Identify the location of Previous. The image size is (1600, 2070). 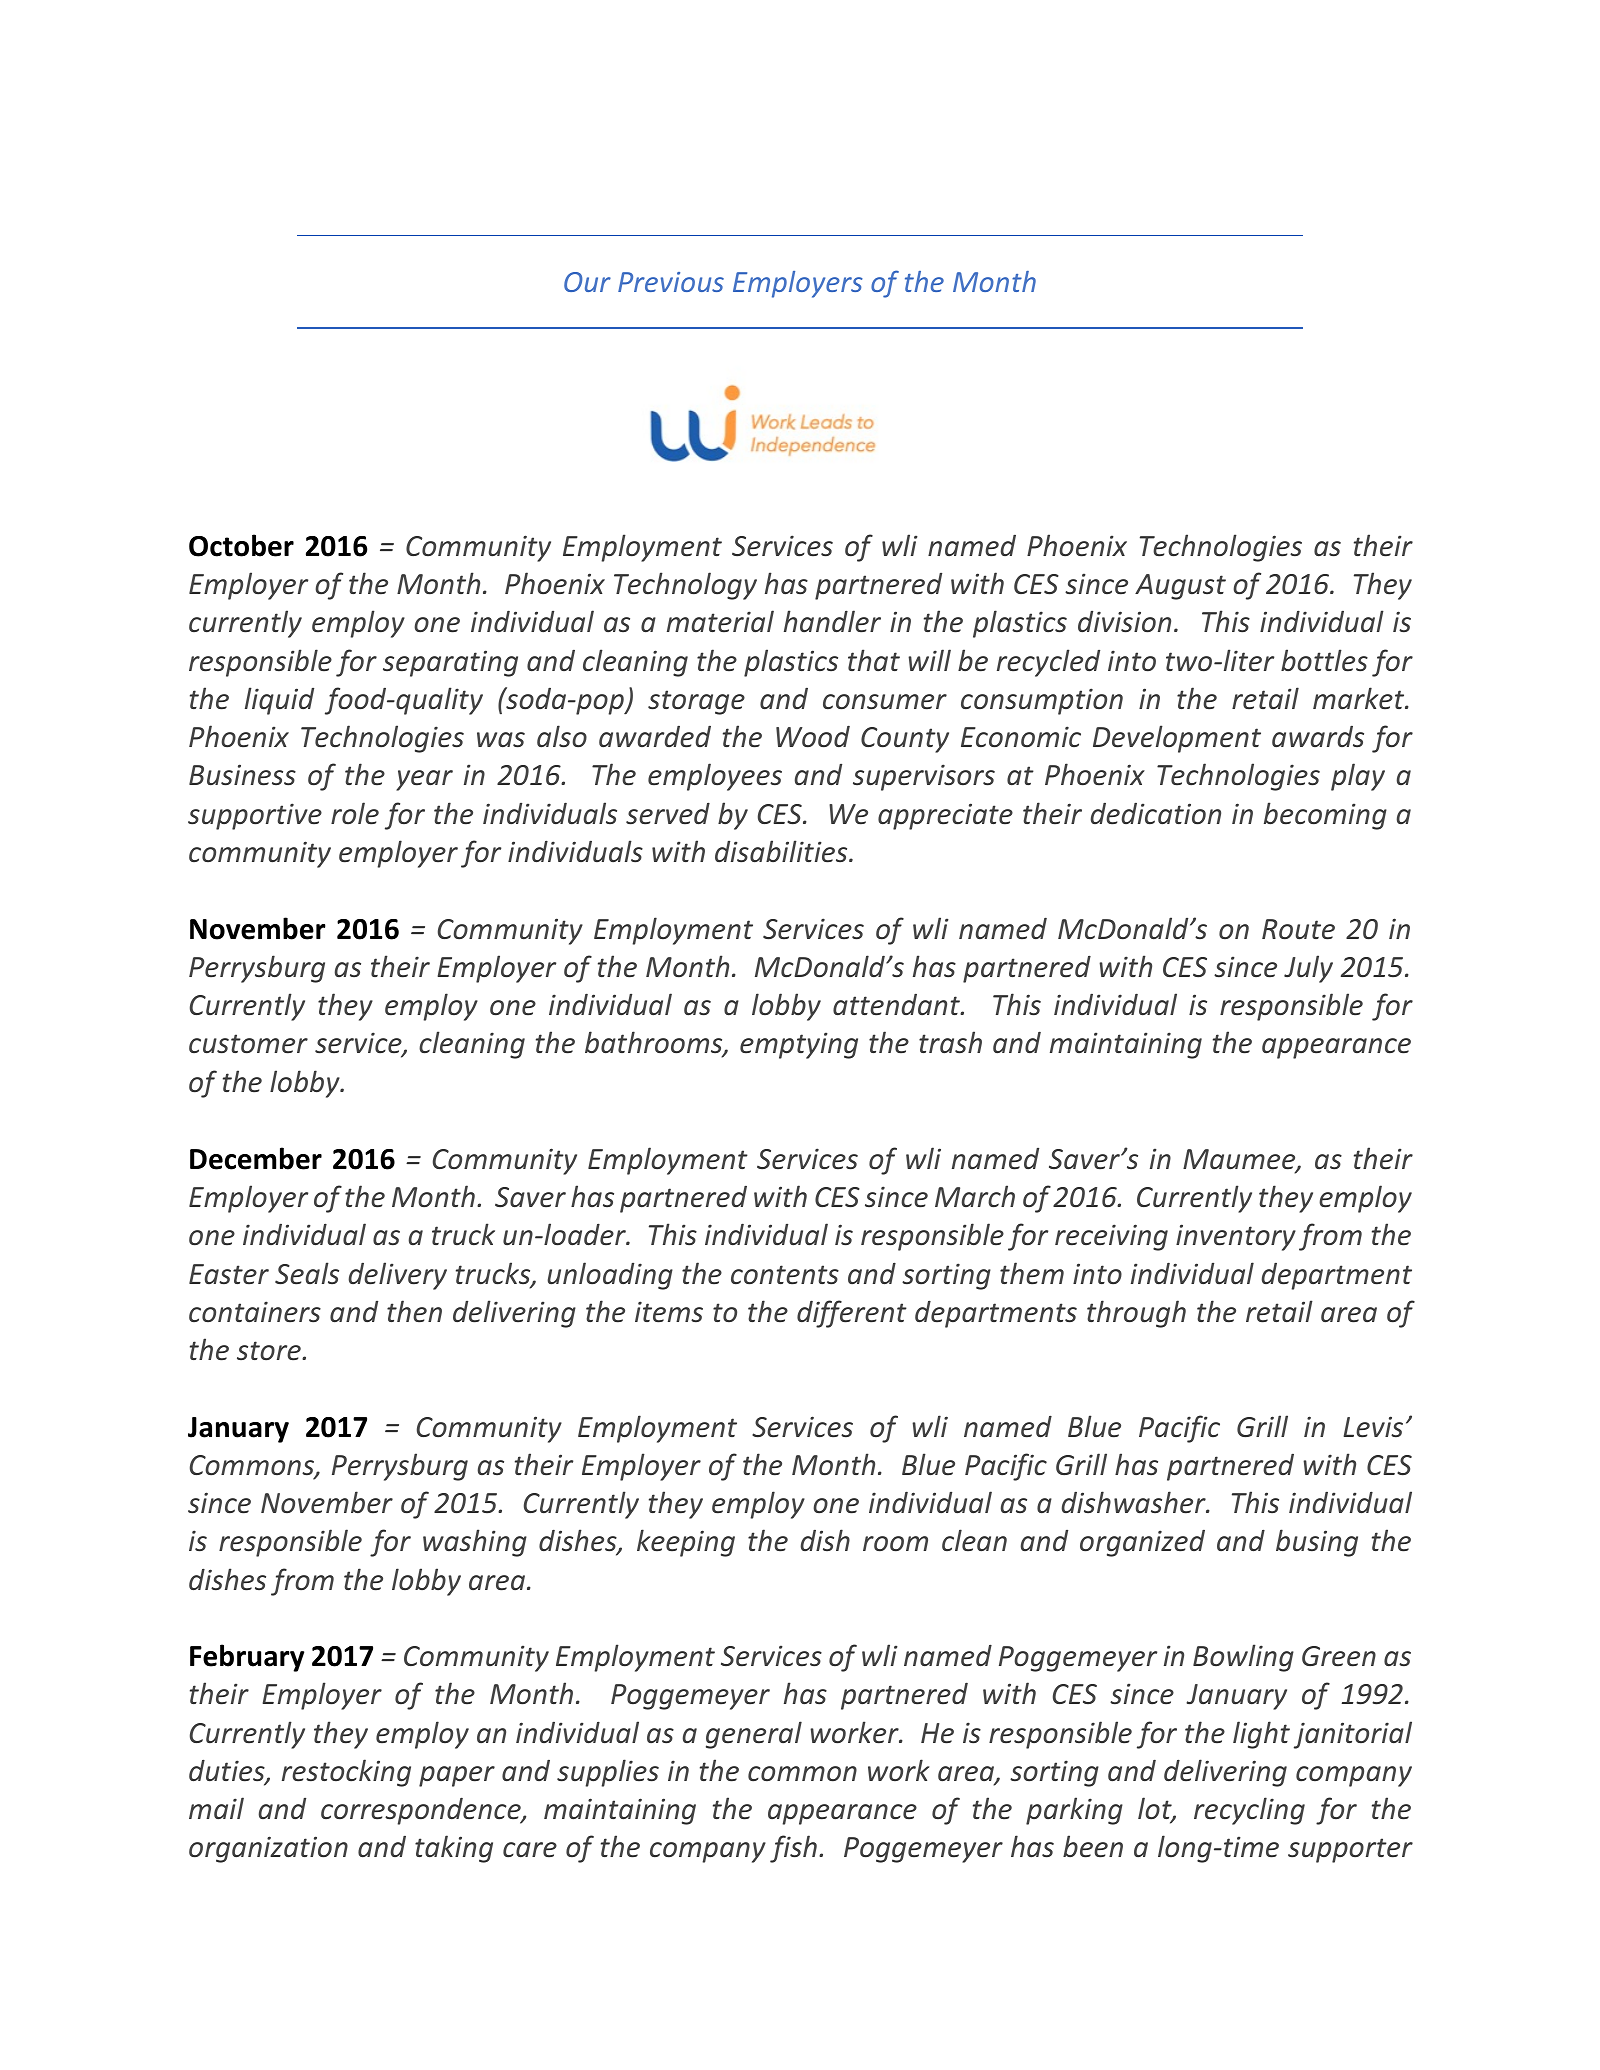
(671, 282).
